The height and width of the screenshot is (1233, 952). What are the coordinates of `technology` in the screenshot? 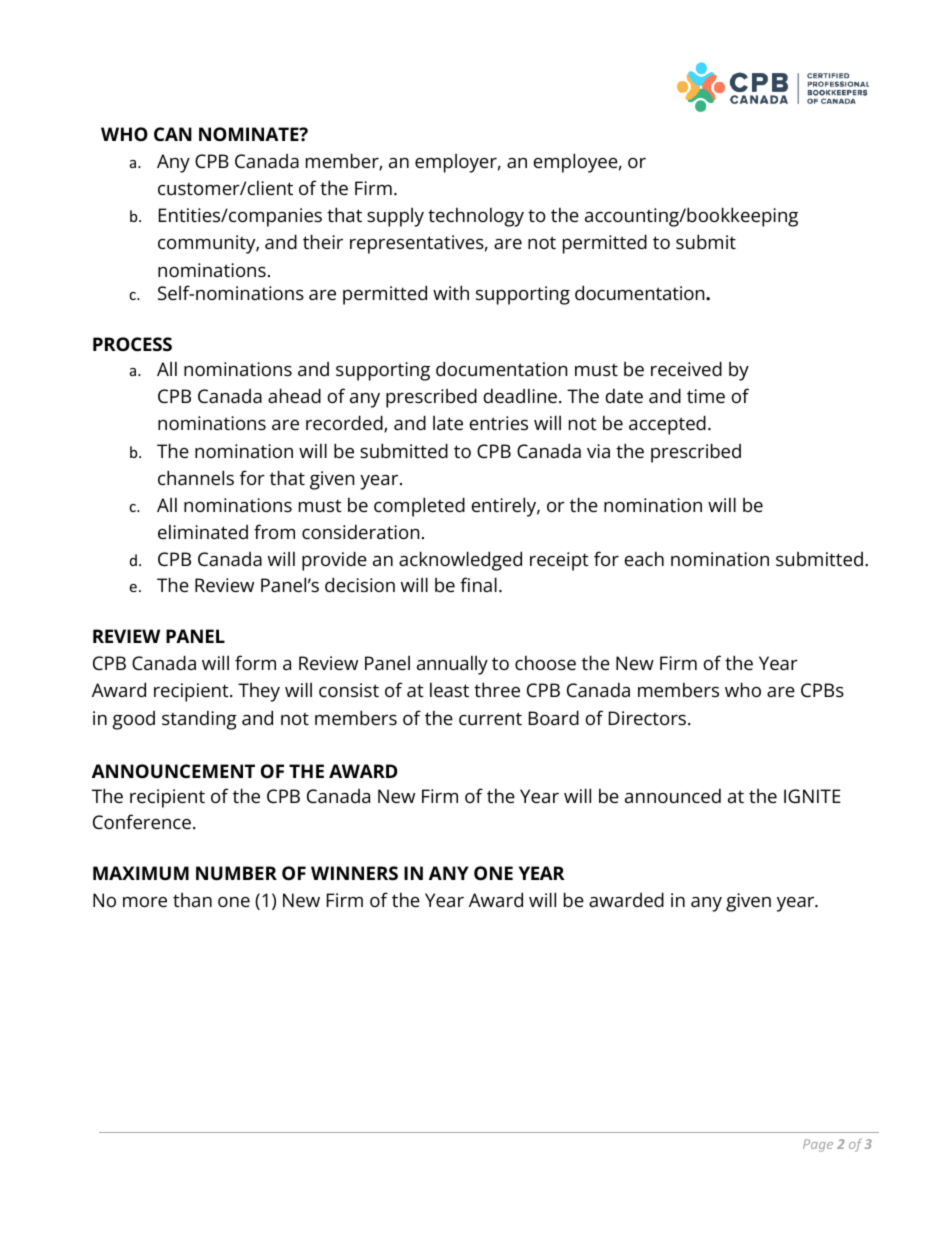 It's located at (476, 217).
